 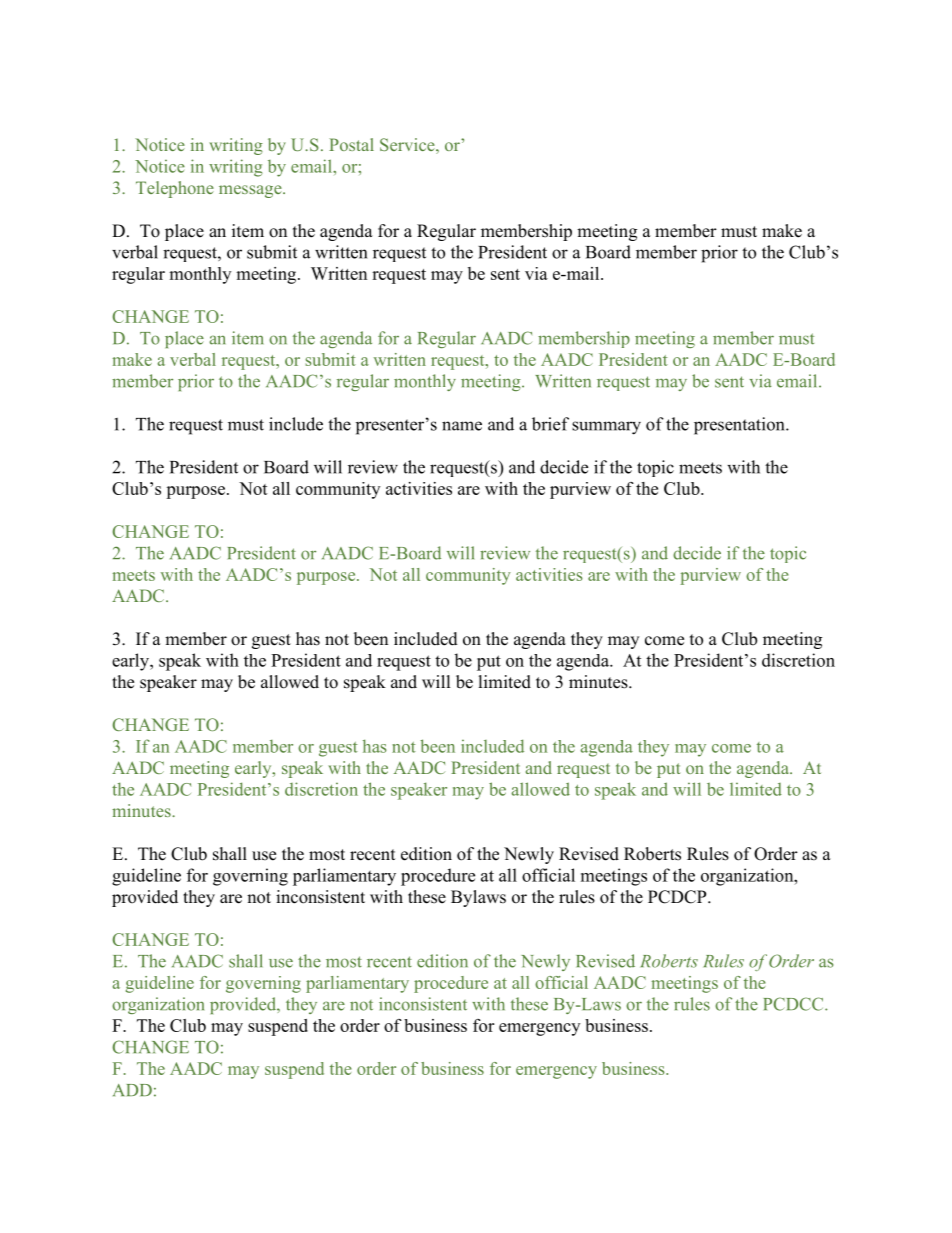 What do you see at coordinates (251, 191) in the page?
I see `message` at bounding box center [251, 191].
